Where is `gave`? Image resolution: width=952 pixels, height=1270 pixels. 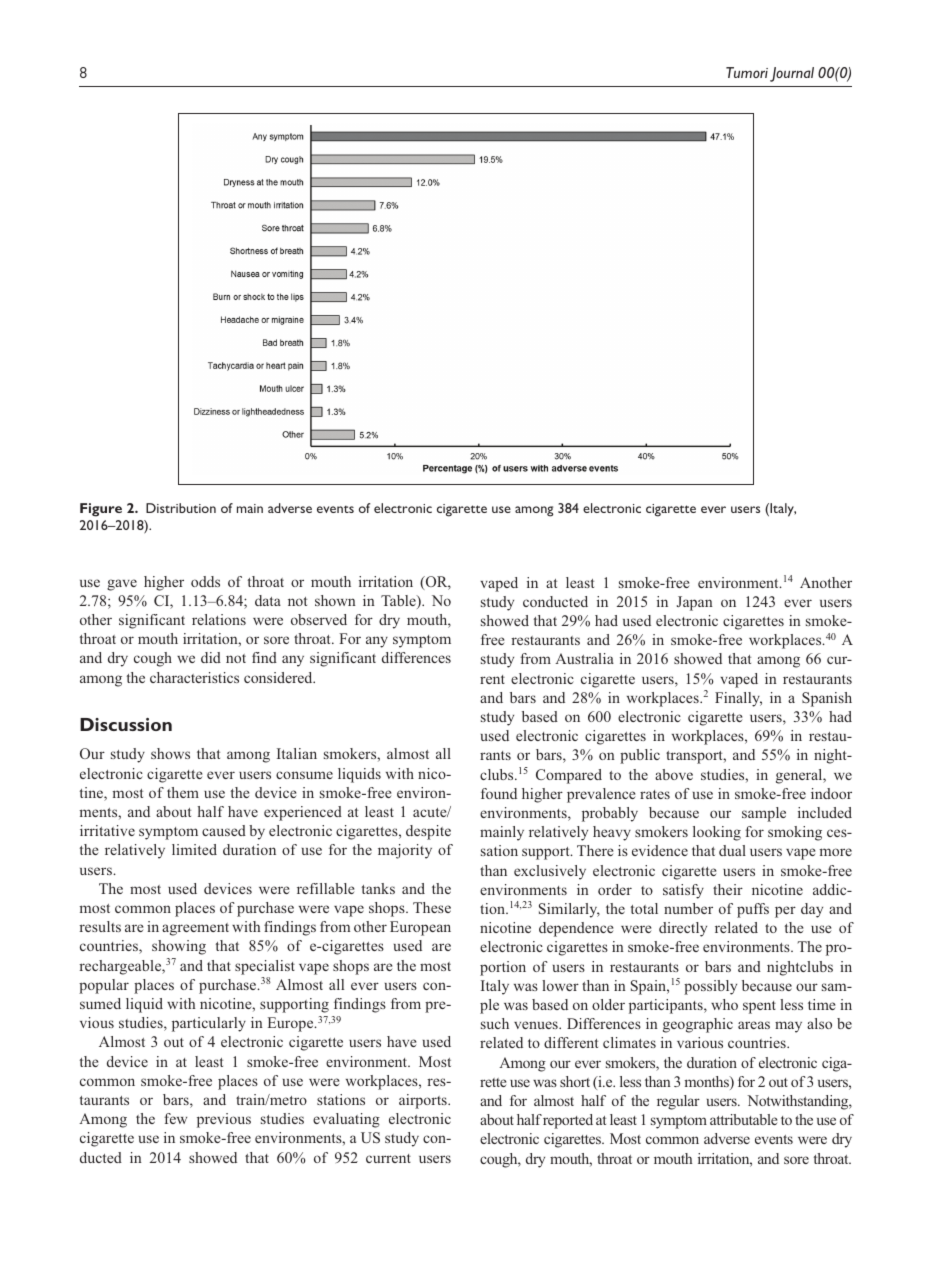
gave is located at coordinates (122, 585).
